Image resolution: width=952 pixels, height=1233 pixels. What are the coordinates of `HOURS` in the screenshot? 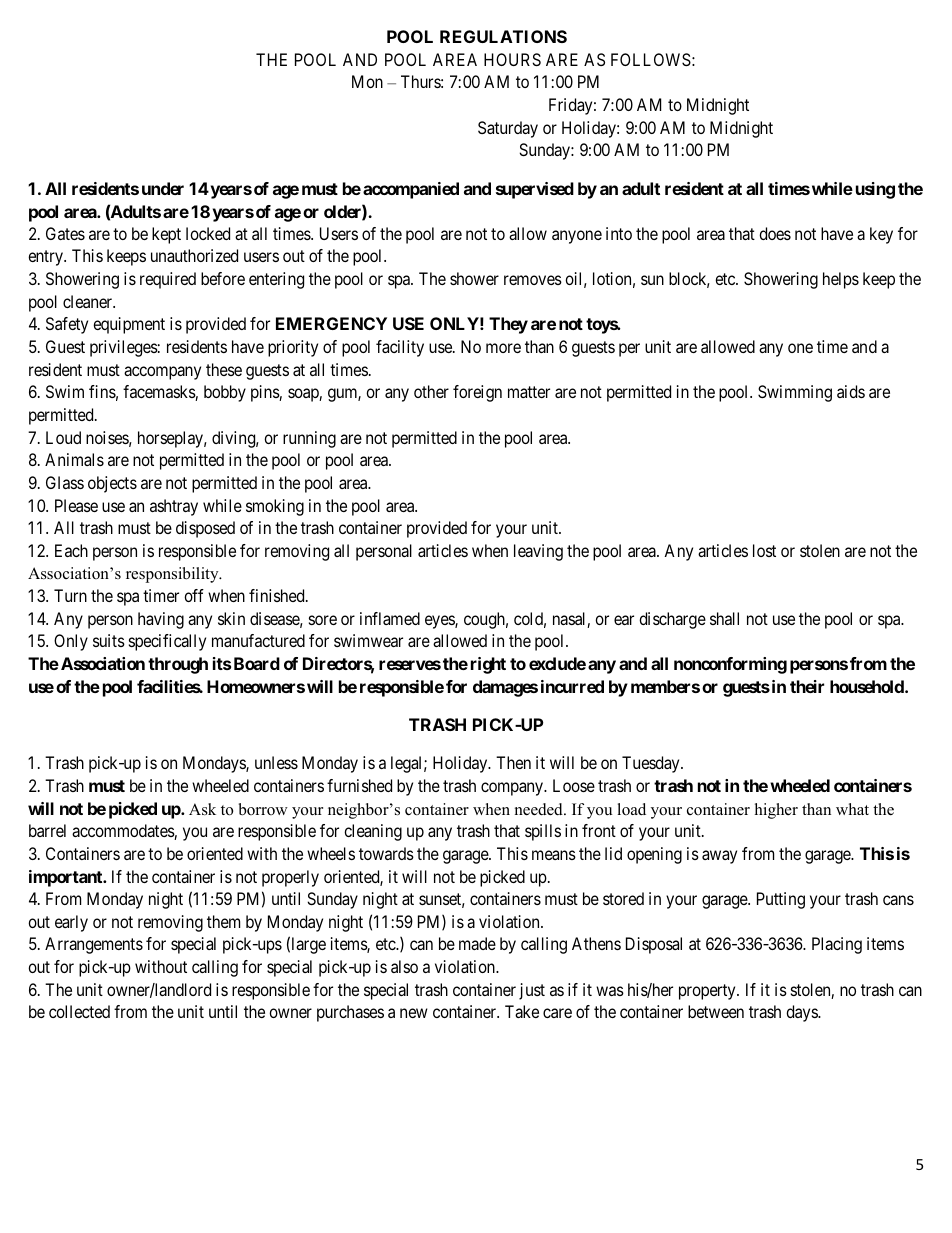 It's located at (512, 59).
